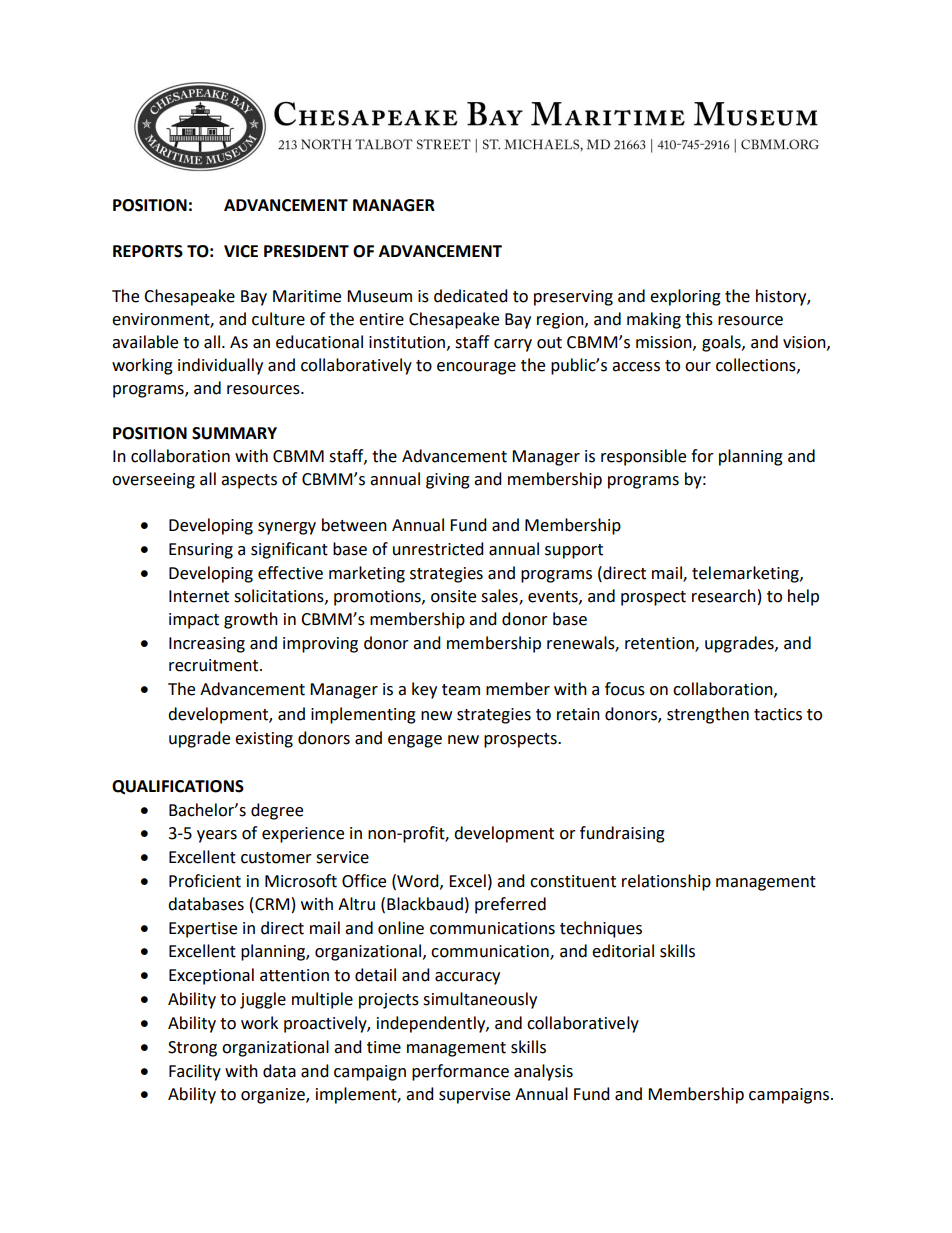 The height and width of the screenshot is (1233, 952). What do you see at coordinates (724, 596) in the screenshot?
I see `research` at bounding box center [724, 596].
